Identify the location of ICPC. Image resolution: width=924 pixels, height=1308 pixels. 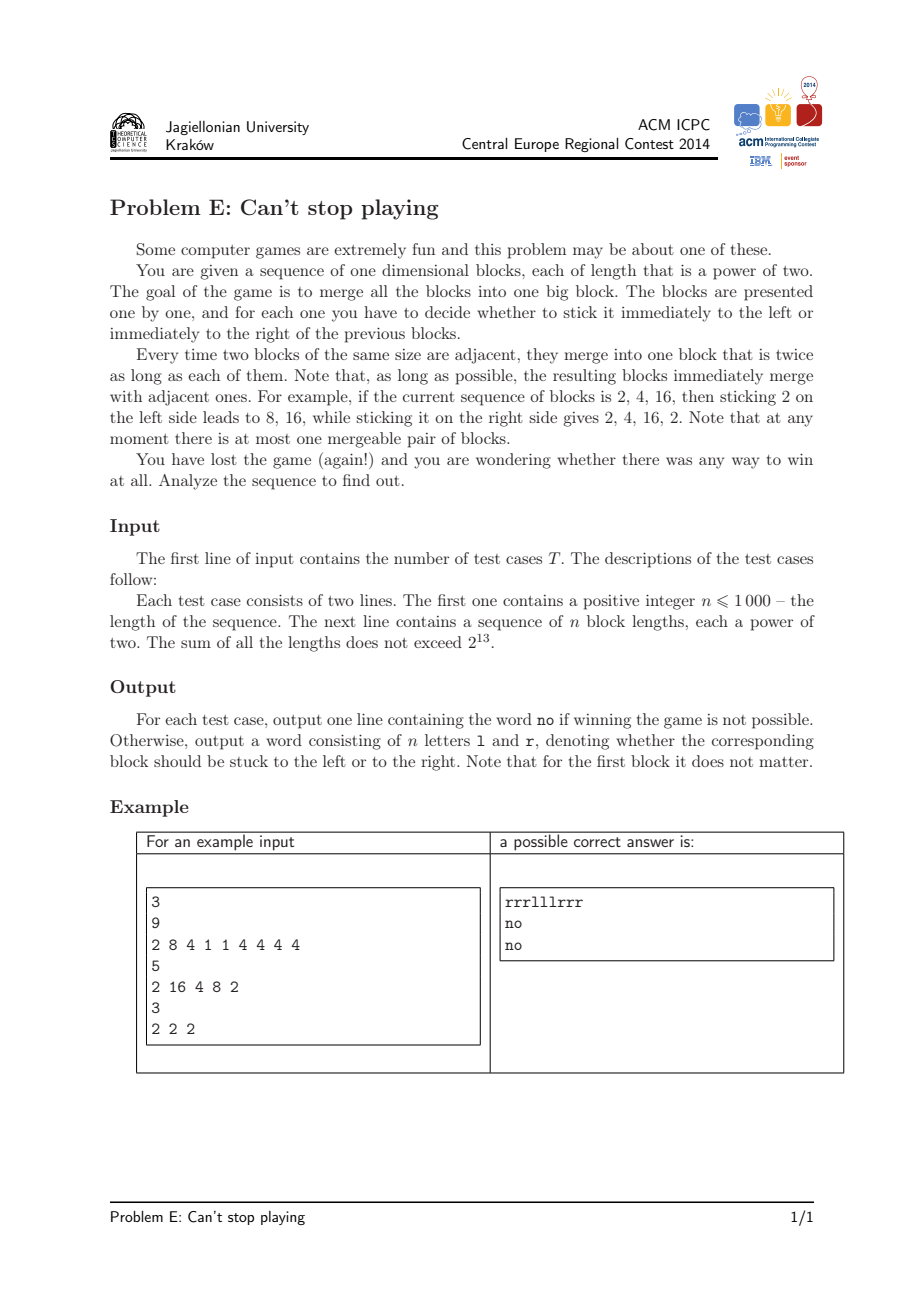
(693, 125).
